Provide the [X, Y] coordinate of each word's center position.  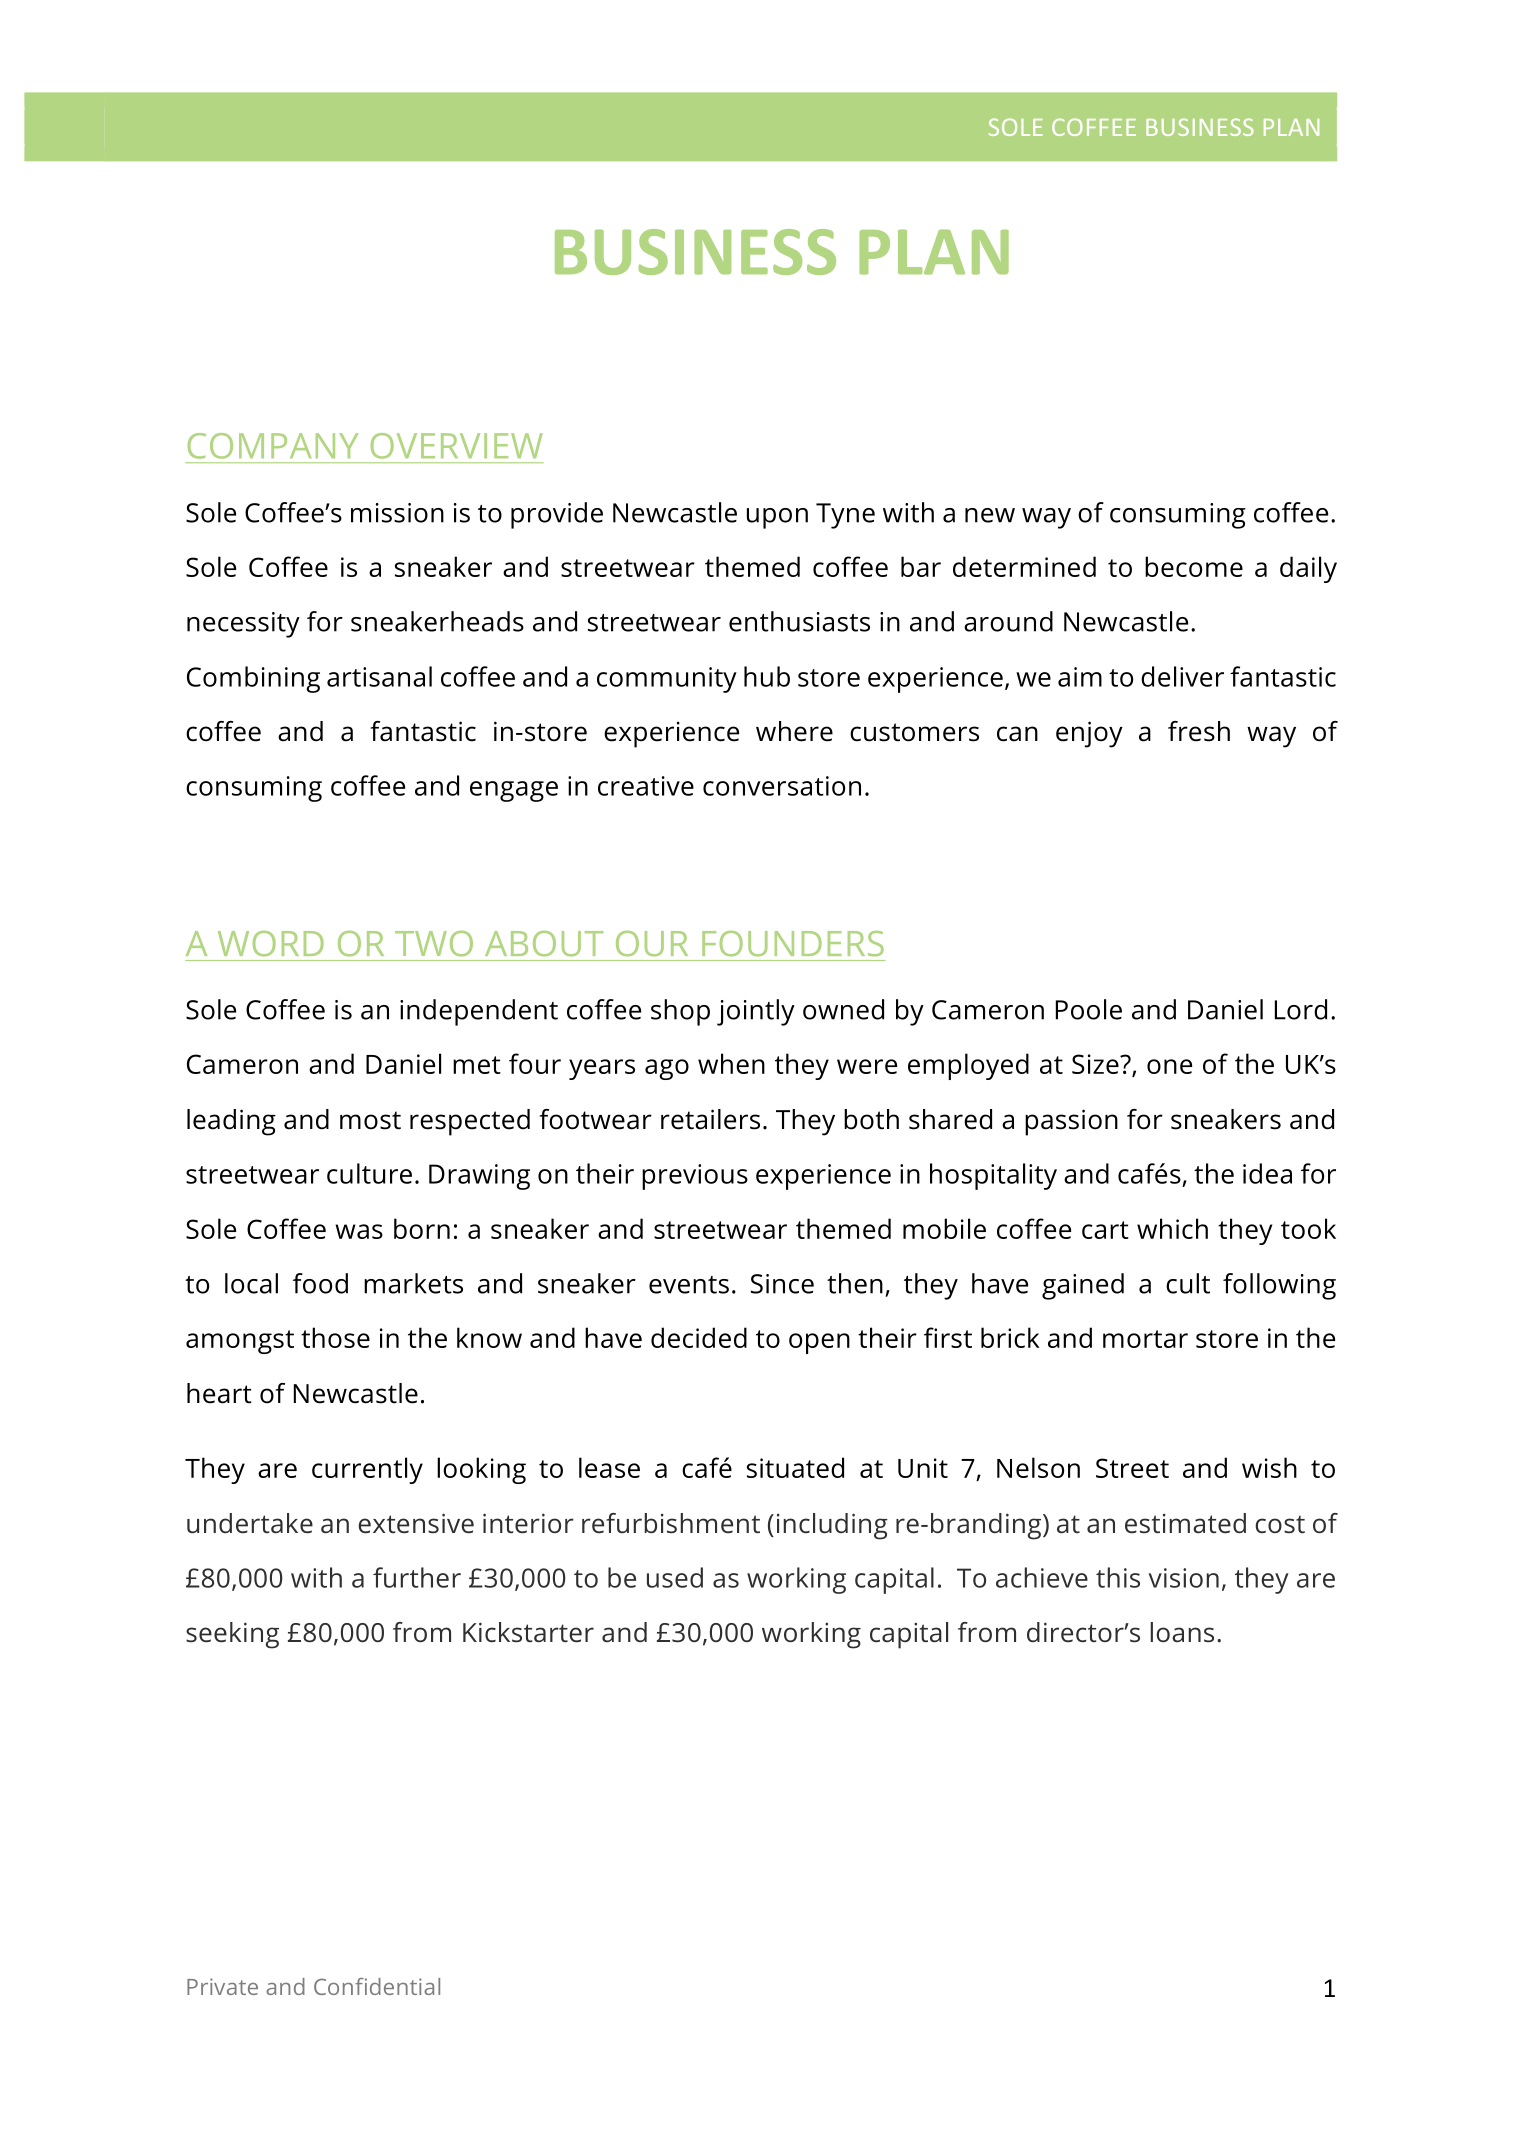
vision [1183, 1578]
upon [777, 518]
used [675, 1577]
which [1172, 1228]
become [1194, 566]
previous [695, 1177]
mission [397, 513]
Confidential [377, 1986]
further [417, 1577]
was [359, 1231]
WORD [271, 943]
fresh [1199, 731]
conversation [782, 786]
